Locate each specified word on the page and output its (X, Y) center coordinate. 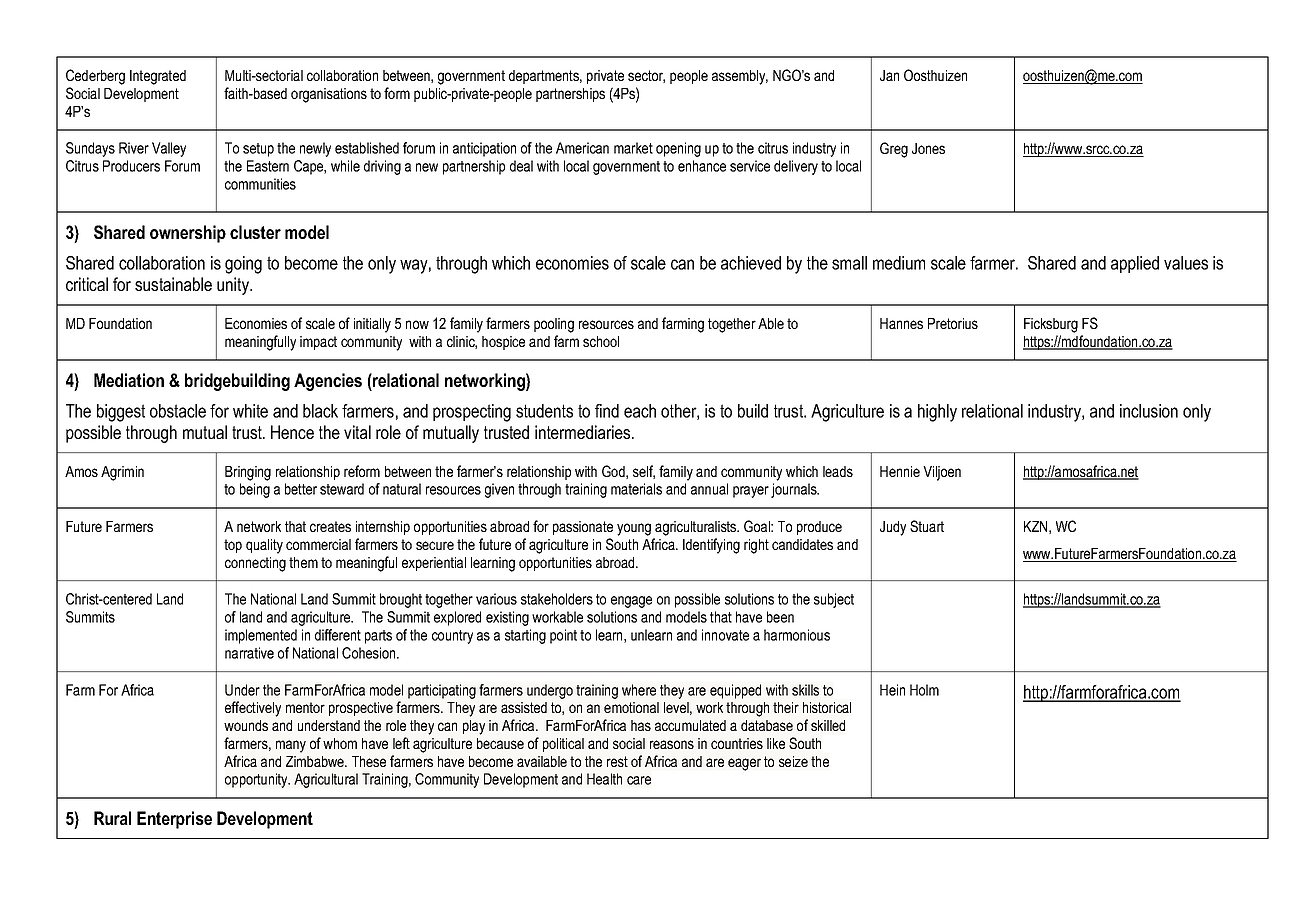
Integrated (158, 77)
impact (318, 343)
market (633, 148)
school (601, 341)
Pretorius (953, 323)
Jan (889, 75)
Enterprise (174, 820)
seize (793, 761)
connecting (255, 564)
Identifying (711, 546)
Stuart (927, 526)
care (639, 780)
